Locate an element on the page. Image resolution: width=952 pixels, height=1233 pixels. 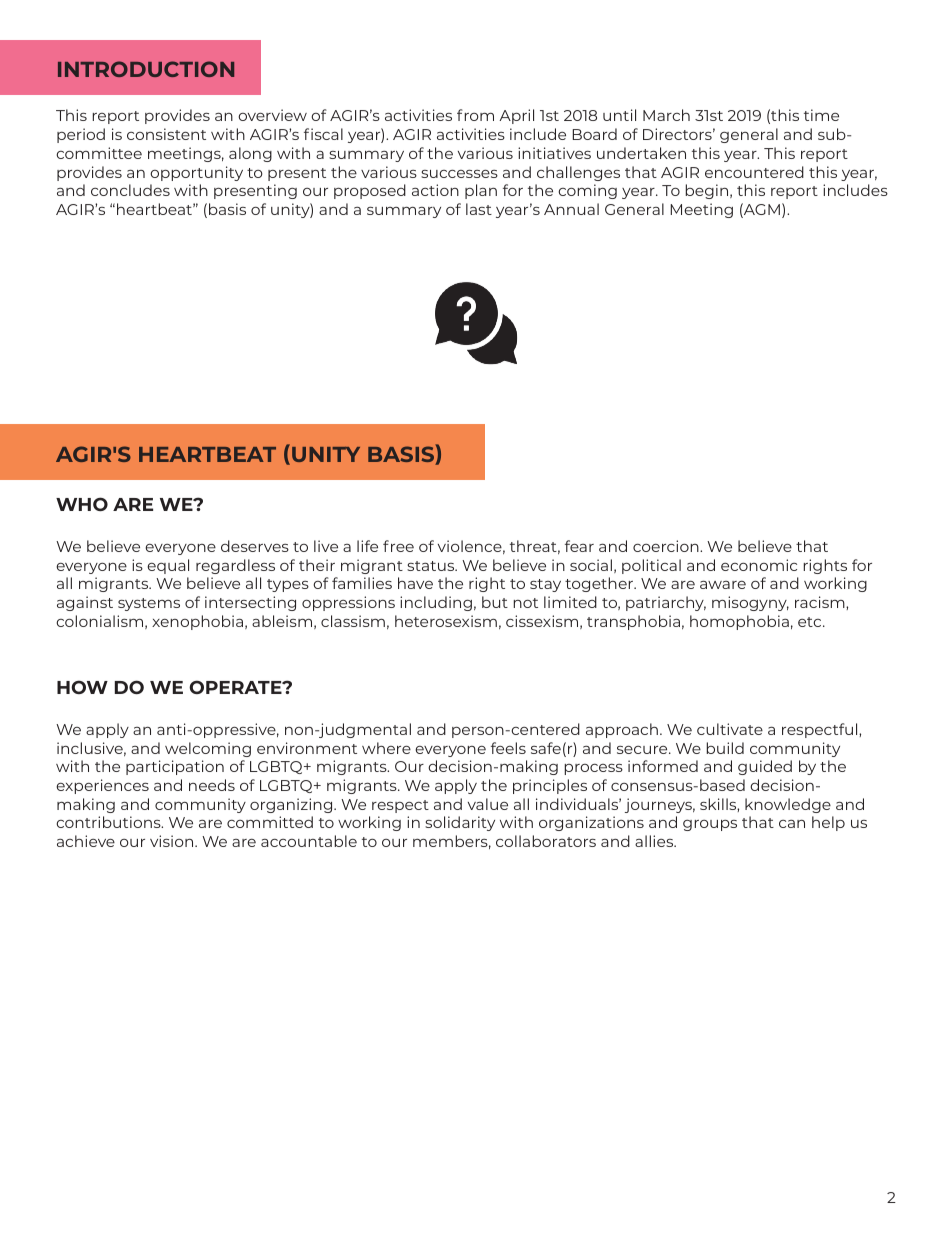
from is located at coordinates (475, 115).
